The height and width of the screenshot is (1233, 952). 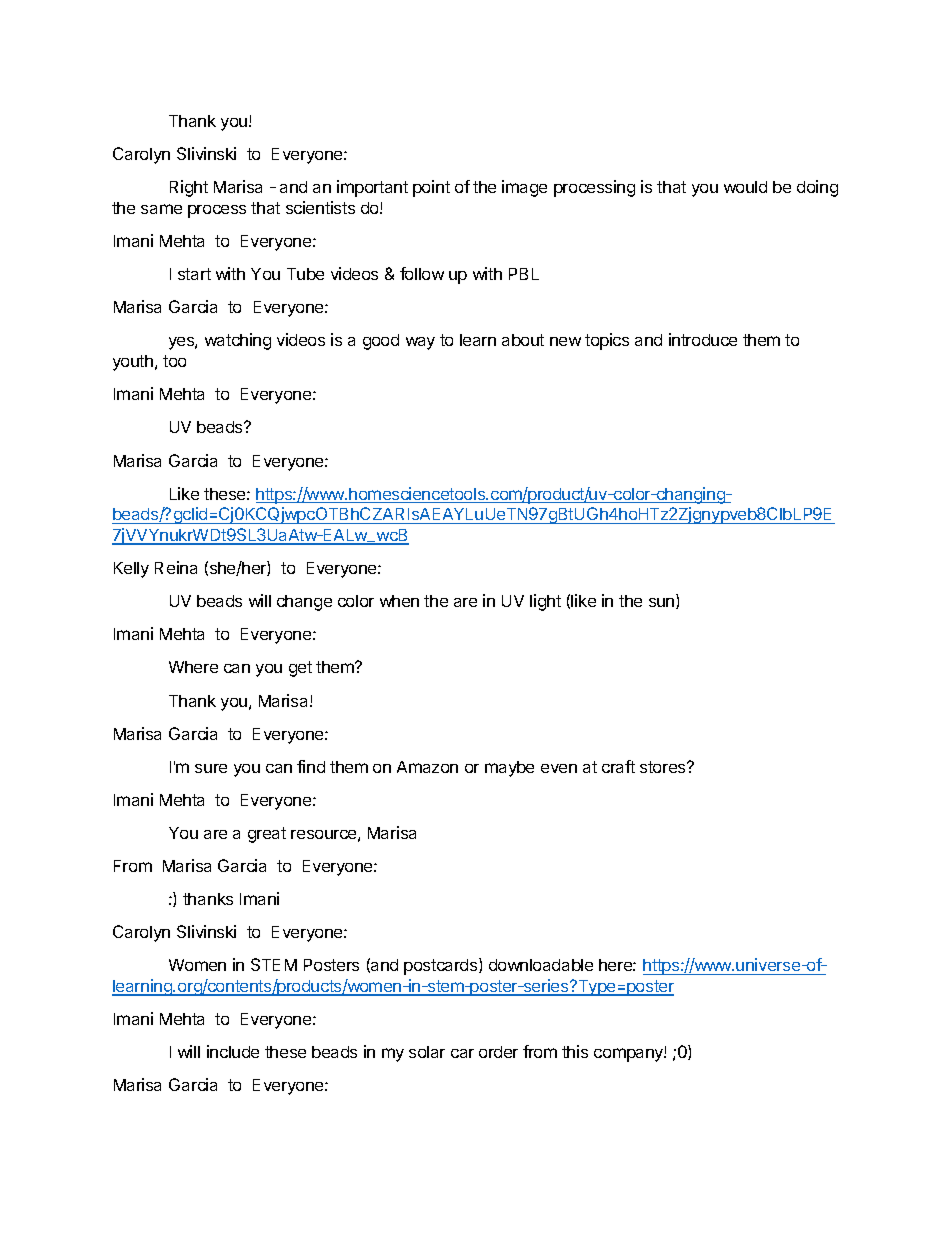 I want to click on Reina, so click(x=176, y=567).
